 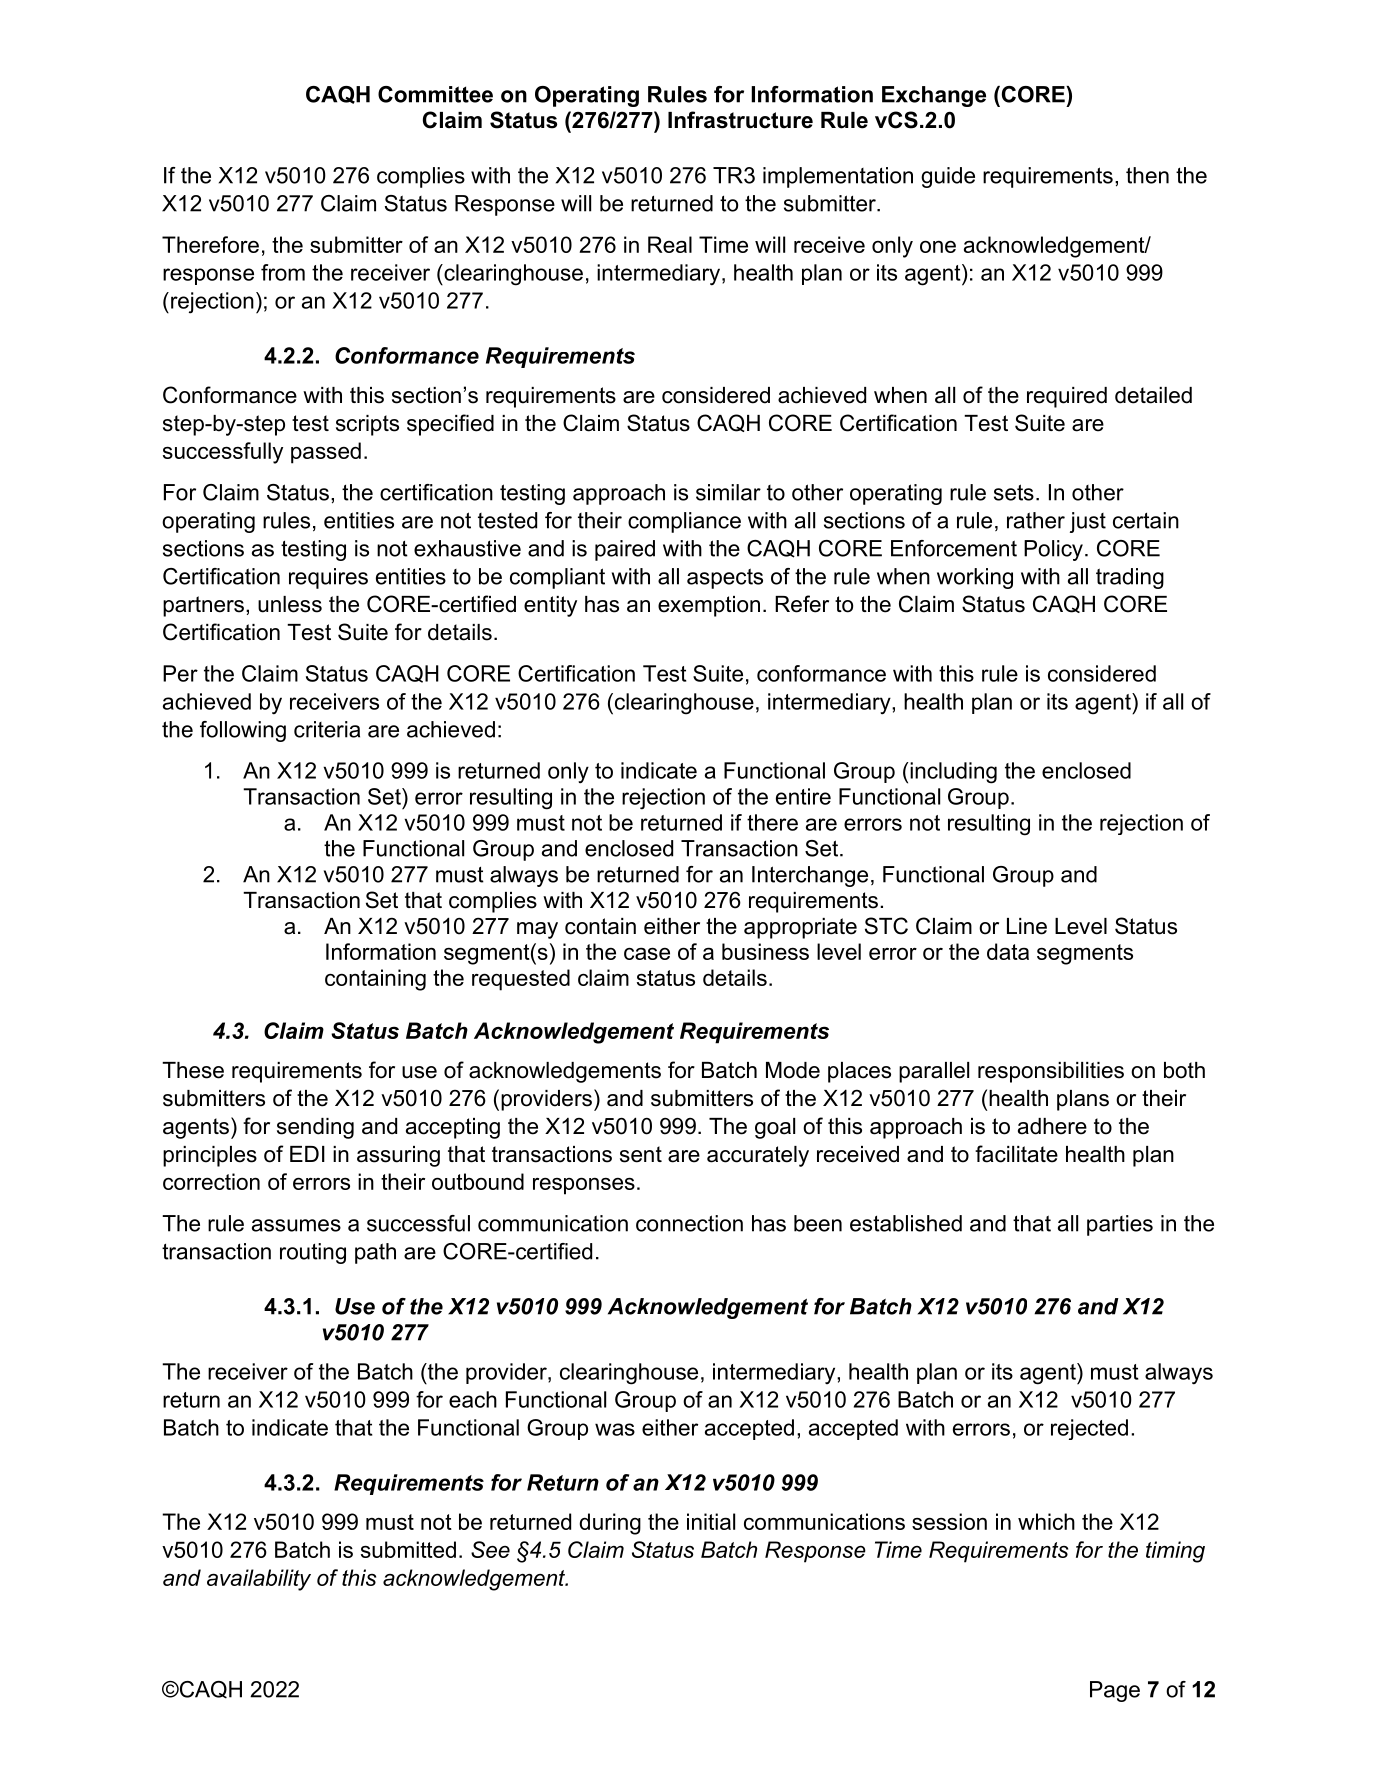 What do you see at coordinates (259, 1580) in the screenshot?
I see `availability` at bounding box center [259, 1580].
